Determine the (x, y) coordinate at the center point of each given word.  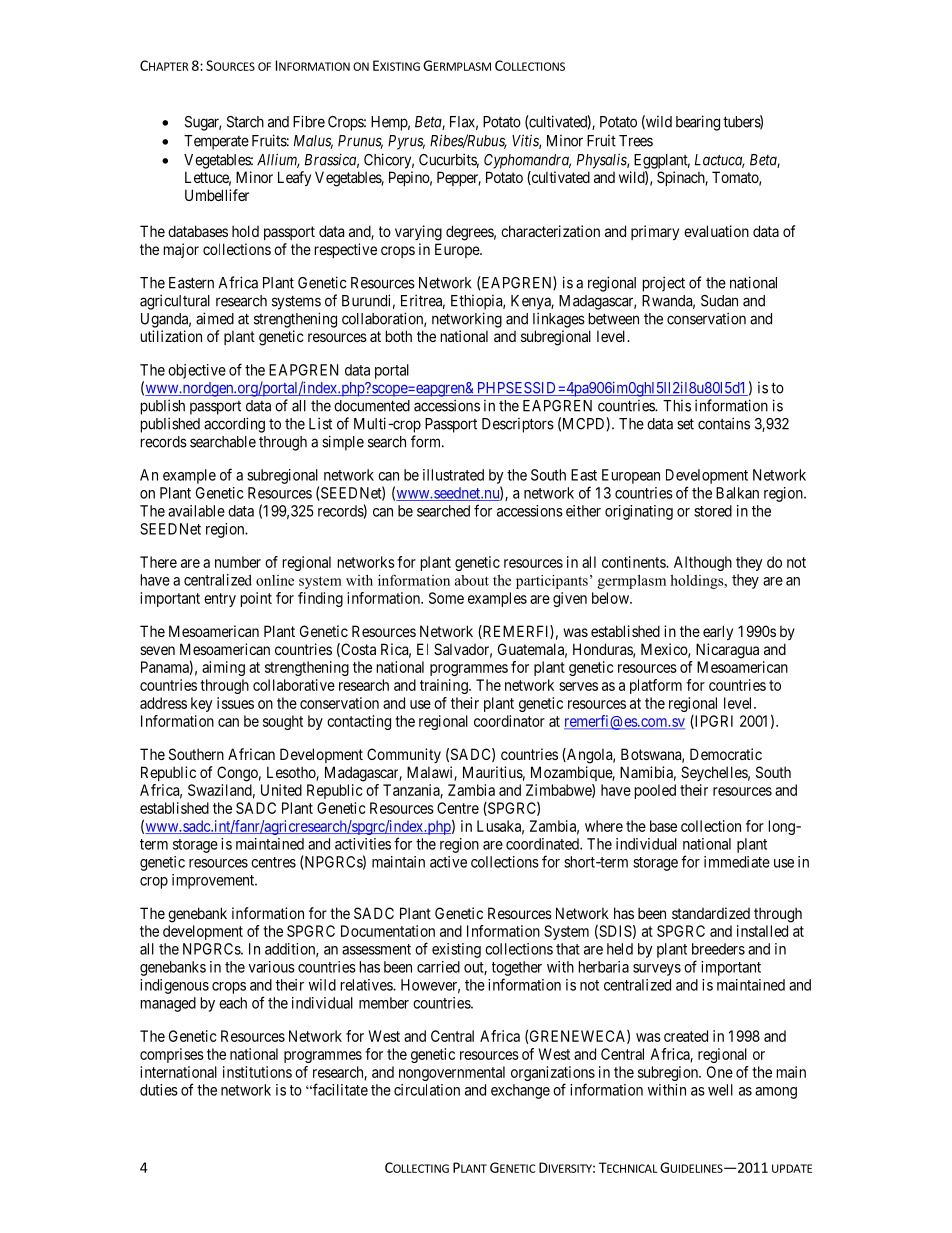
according (234, 425)
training (445, 686)
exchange (520, 1091)
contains (724, 423)
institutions (257, 1072)
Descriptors (518, 425)
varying (418, 233)
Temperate (216, 142)
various (271, 967)
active (448, 862)
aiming (223, 668)
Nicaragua (727, 651)
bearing (698, 123)
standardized (711, 913)
